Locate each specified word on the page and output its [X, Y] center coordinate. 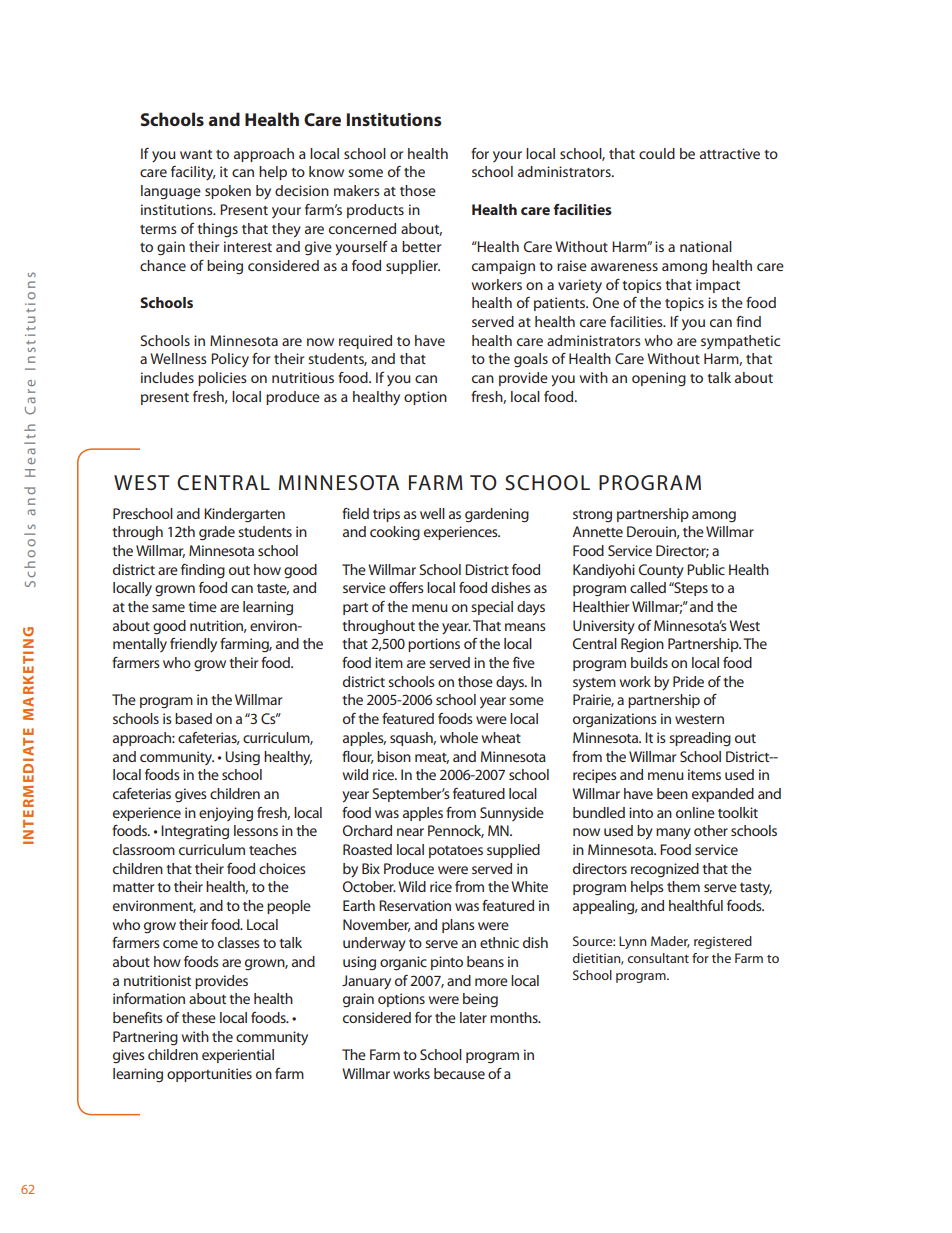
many [673, 834]
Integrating [195, 832]
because [459, 1073]
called [648, 587]
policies [222, 379]
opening [659, 379]
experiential [238, 1056]
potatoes [456, 852]
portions [434, 645]
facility [193, 173]
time [202, 606]
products [375, 211]
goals [531, 360]
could [657, 153]
